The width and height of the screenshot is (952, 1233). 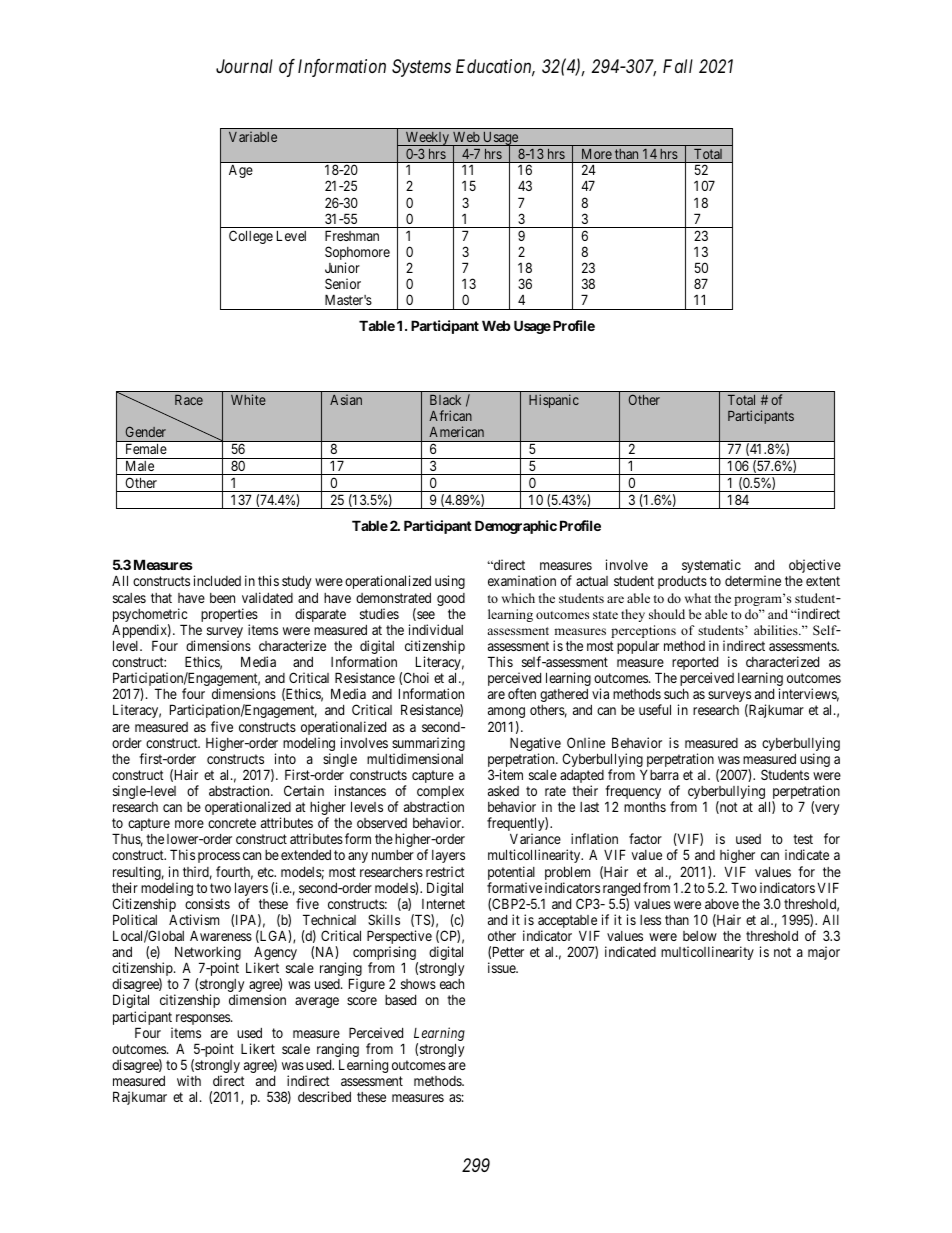 What do you see at coordinates (452, 984) in the screenshot?
I see `each` at bounding box center [452, 984].
